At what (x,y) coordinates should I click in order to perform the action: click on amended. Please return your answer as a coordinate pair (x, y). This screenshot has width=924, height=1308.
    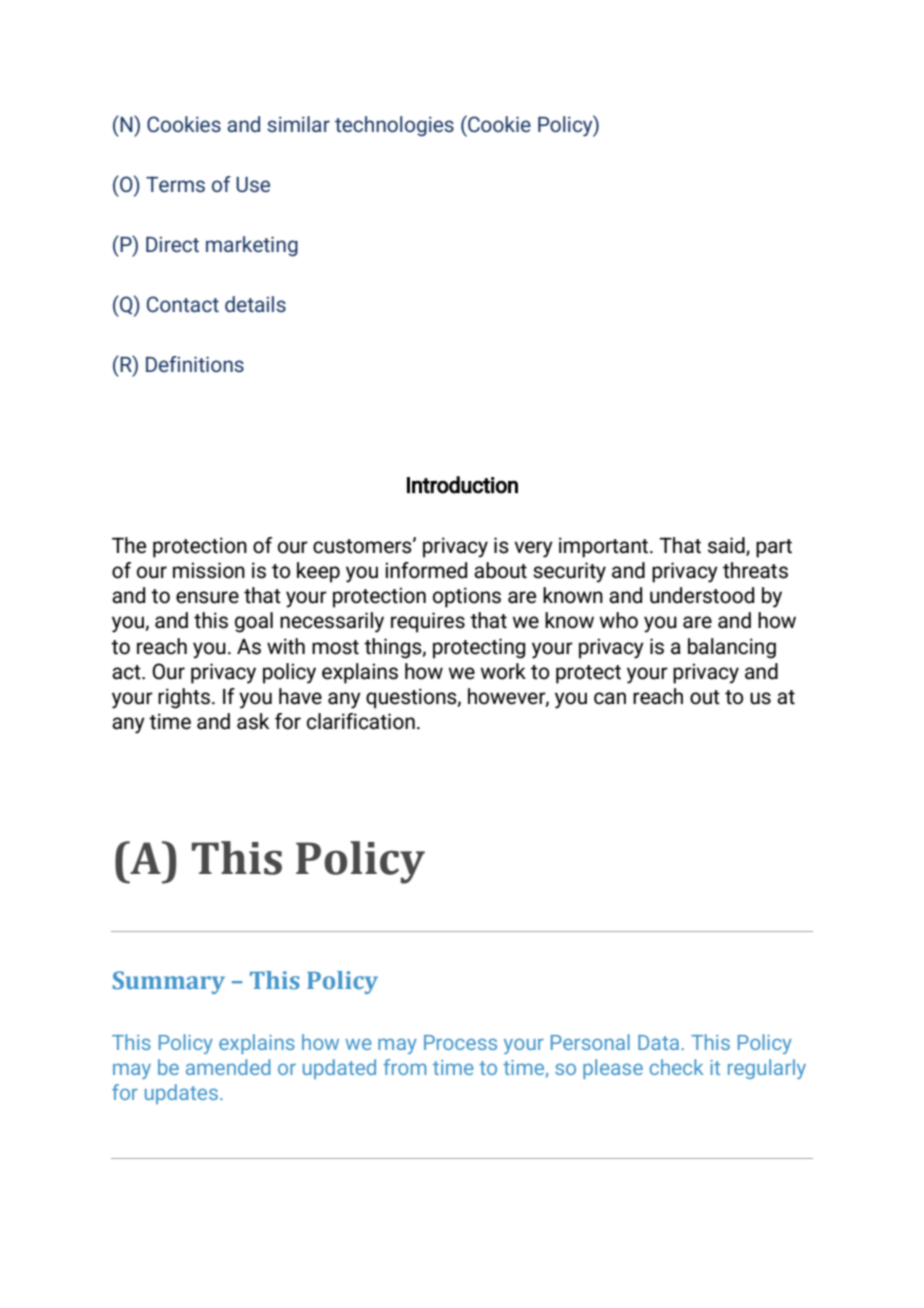
    Looking at the image, I should click on (228, 1067).
